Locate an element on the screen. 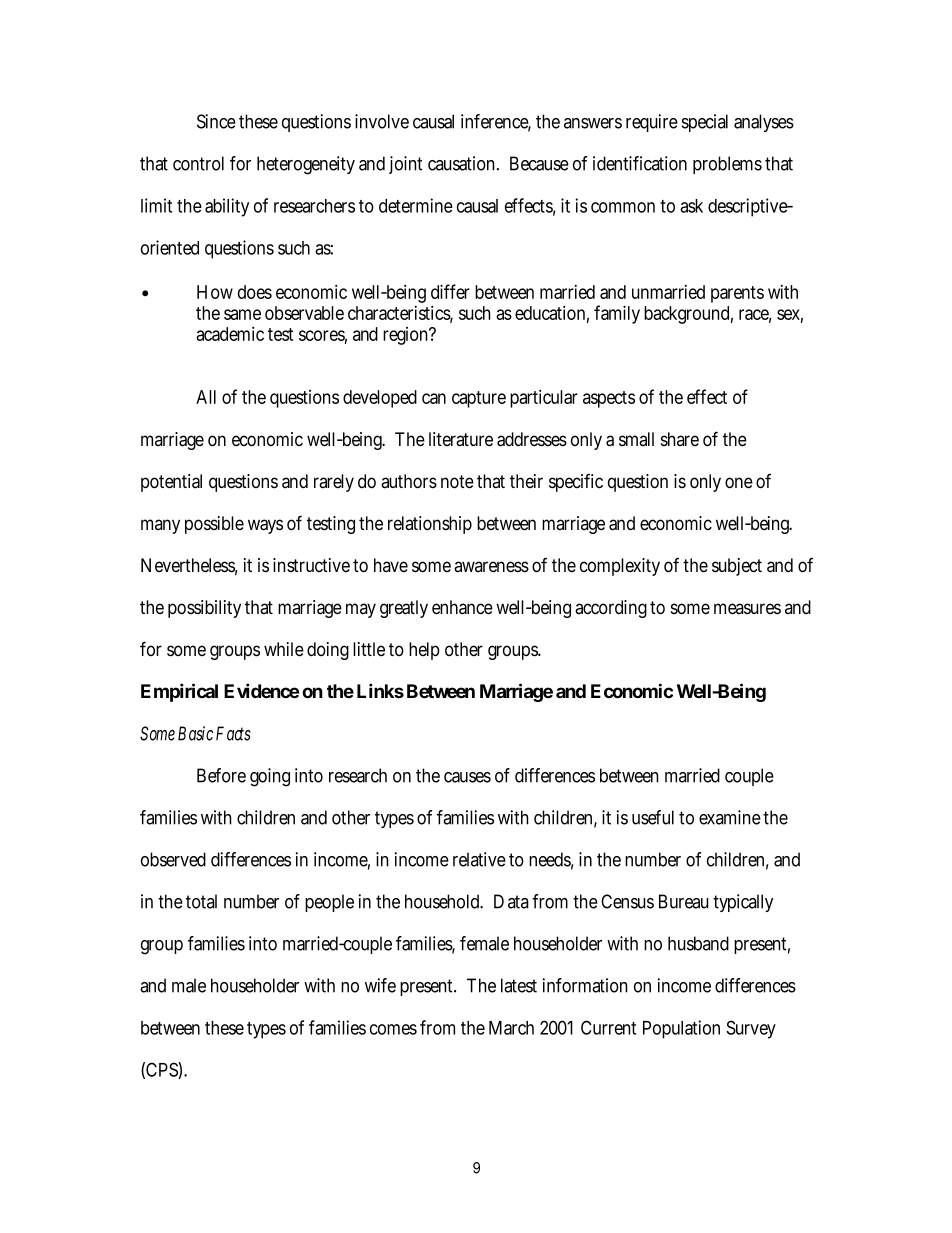 Image resolution: width=952 pixels, height=1233 pixels. characteristics is located at coordinates (400, 314).
